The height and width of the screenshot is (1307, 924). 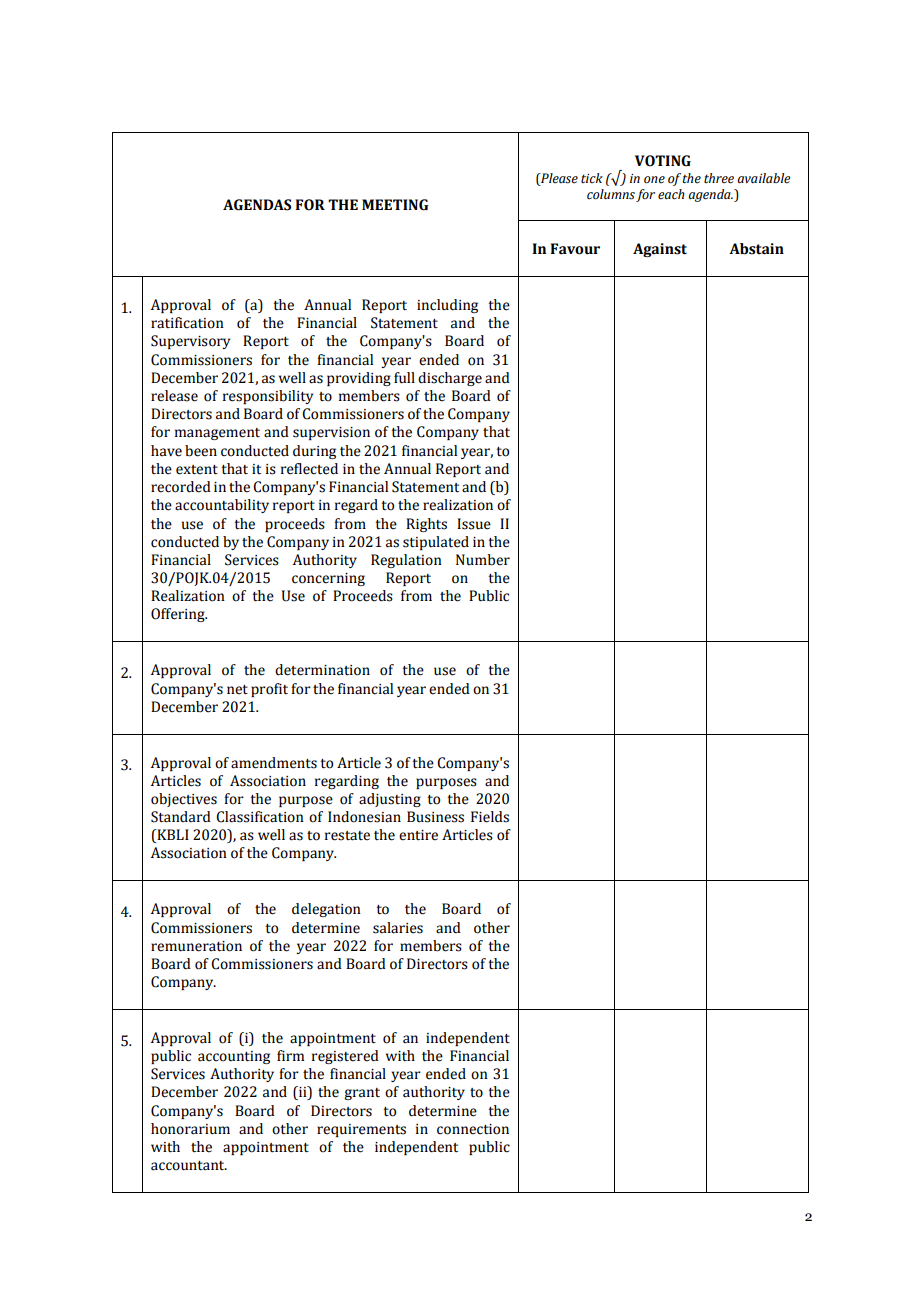 I want to click on Number, so click(x=483, y=560).
